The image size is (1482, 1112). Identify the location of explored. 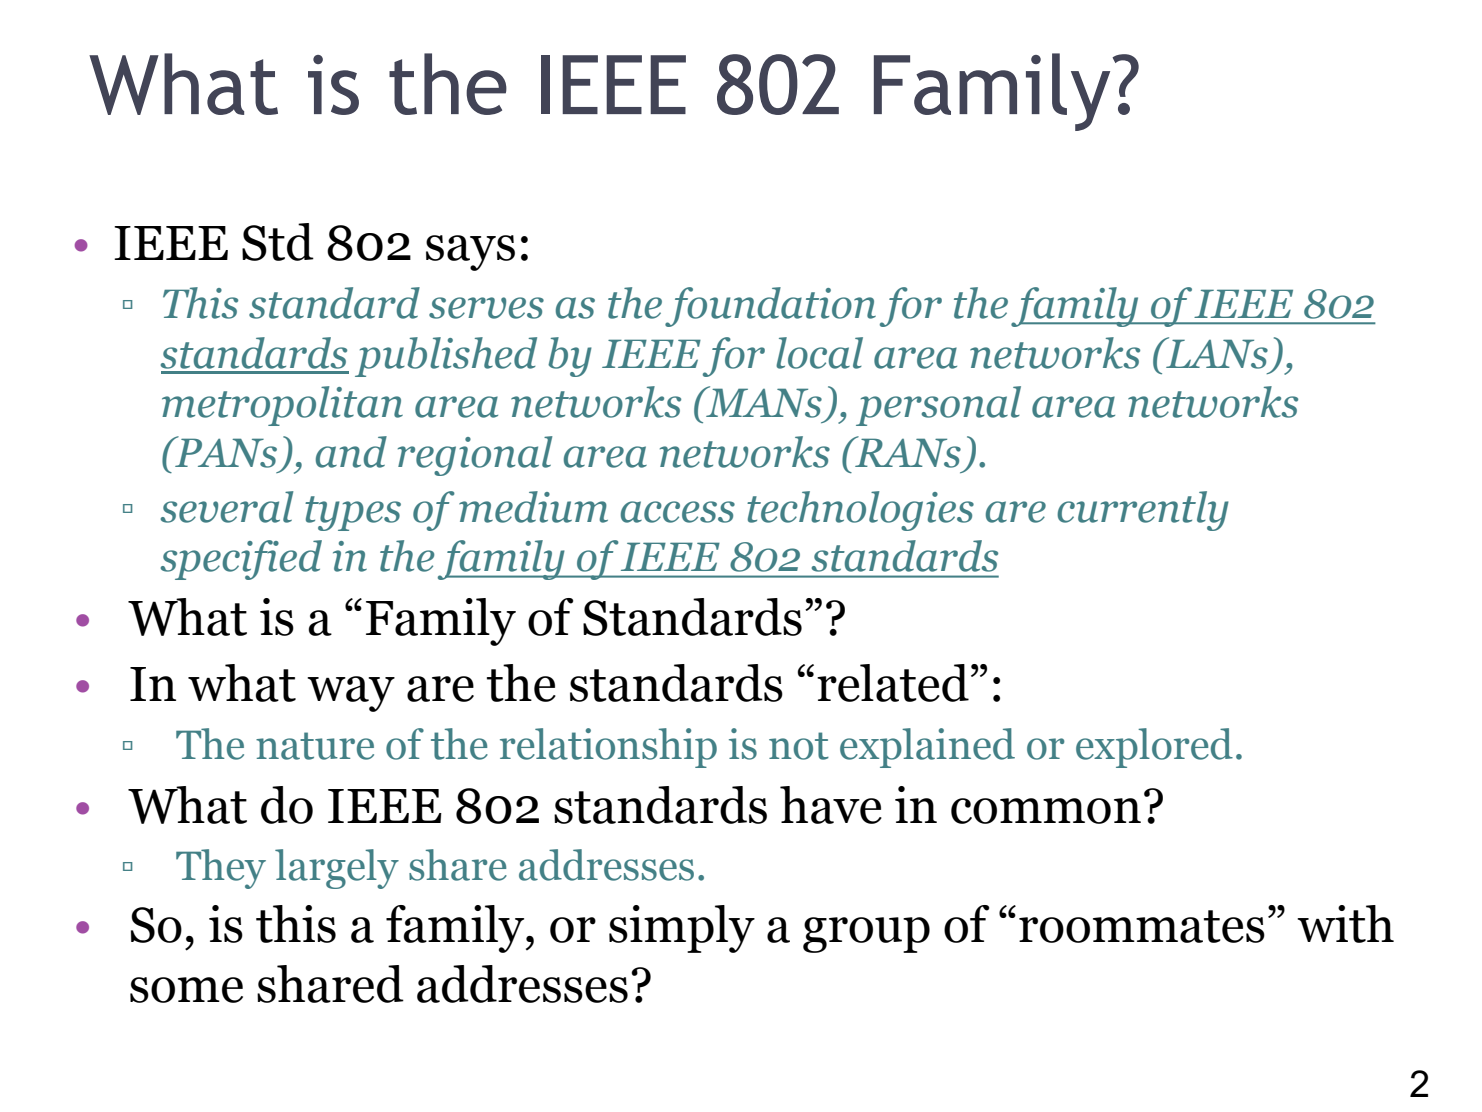
(1154, 748).
